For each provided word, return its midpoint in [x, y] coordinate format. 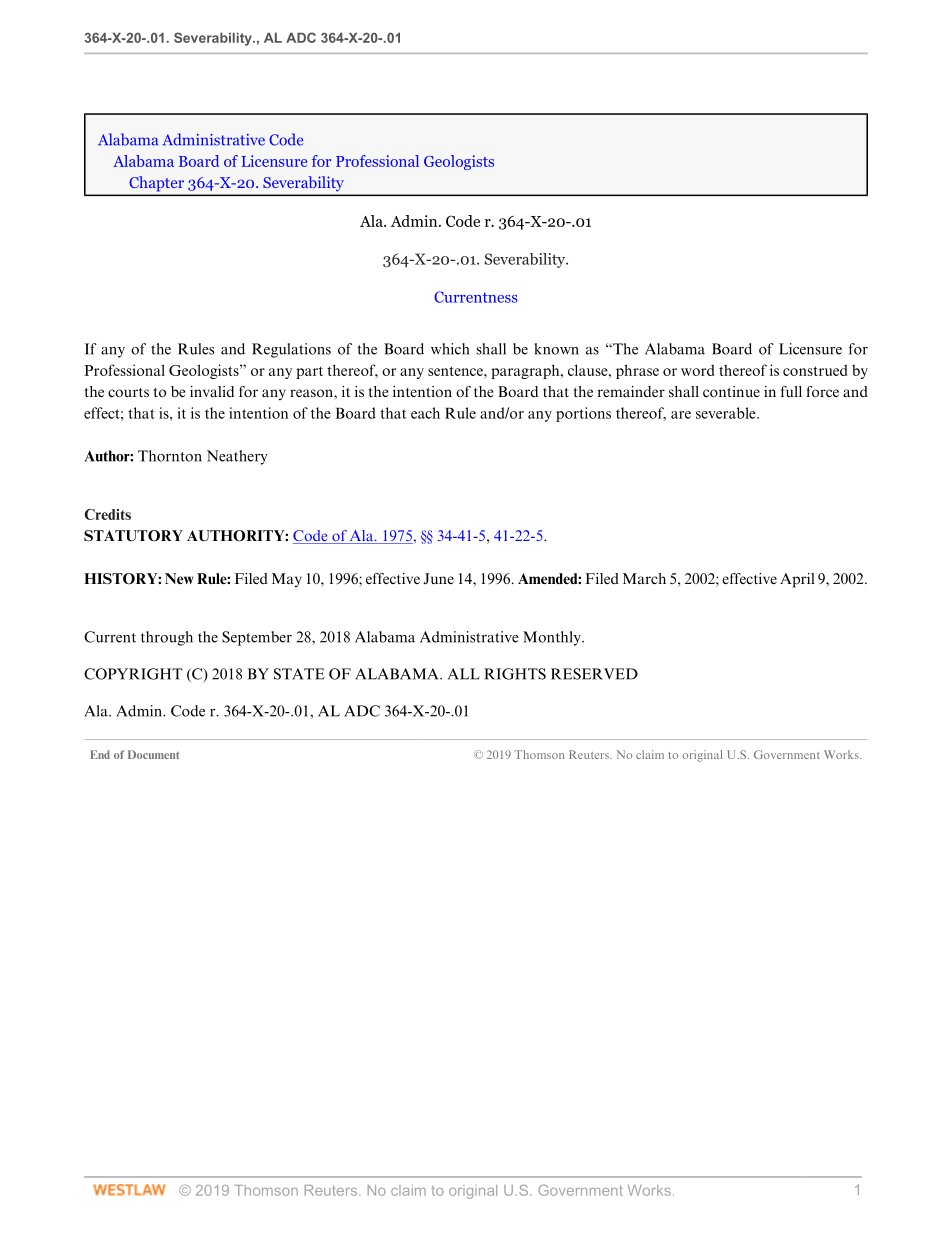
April [797, 580]
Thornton [170, 456]
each [425, 413]
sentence [456, 371]
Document [154, 754]
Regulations [291, 350]
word [697, 370]
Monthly [553, 638]
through [167, 638]
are [681, 415]
